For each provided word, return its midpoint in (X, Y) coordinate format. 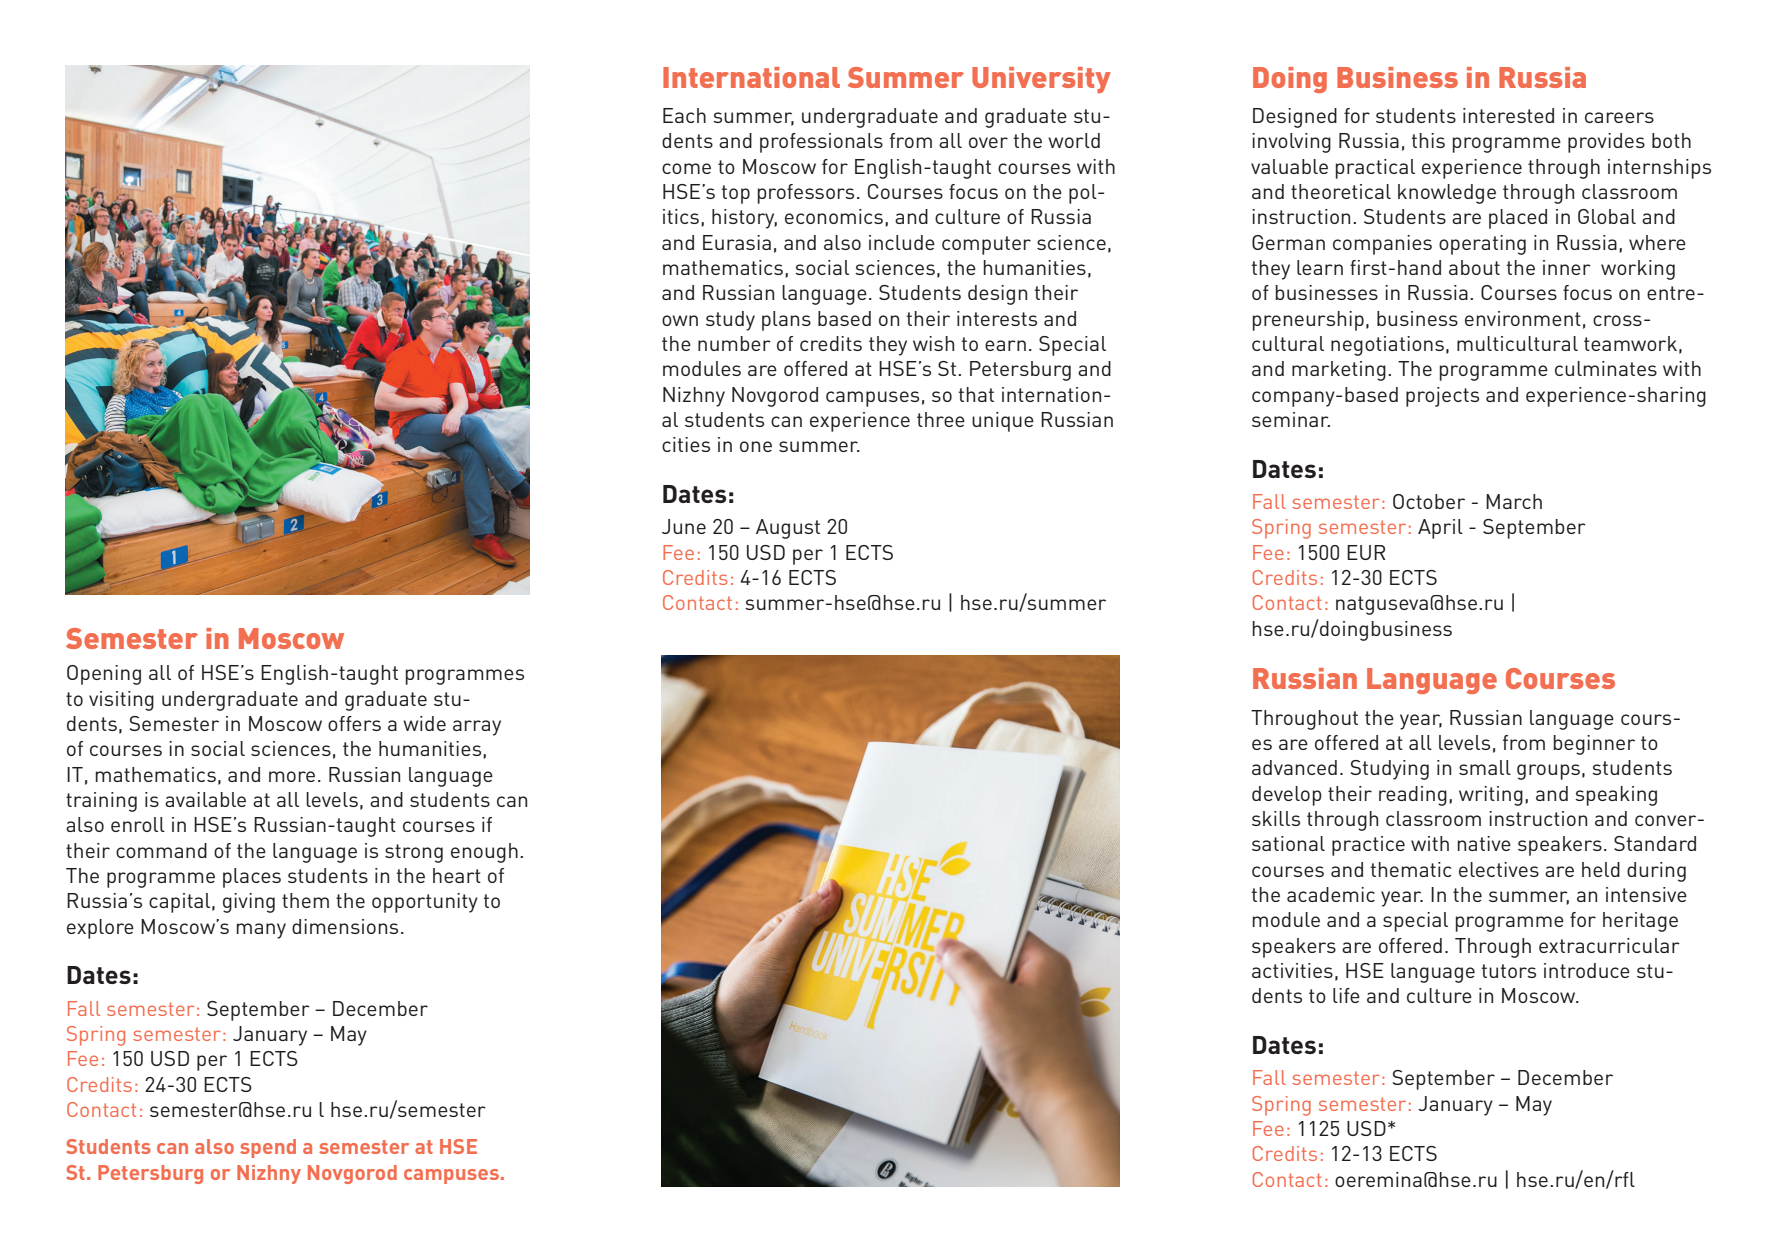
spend (268, 1148)
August (788, 529)
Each (684, 115)
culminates (1606, 368)
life (1346, 995)
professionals (821, 143)
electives (1499, 869)
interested (1508, 115)
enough (484, 853)
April (1440, 529)
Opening (104, 675)
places (252, 878)
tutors (1508, 971)
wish (933, 343)
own (680, 320)
